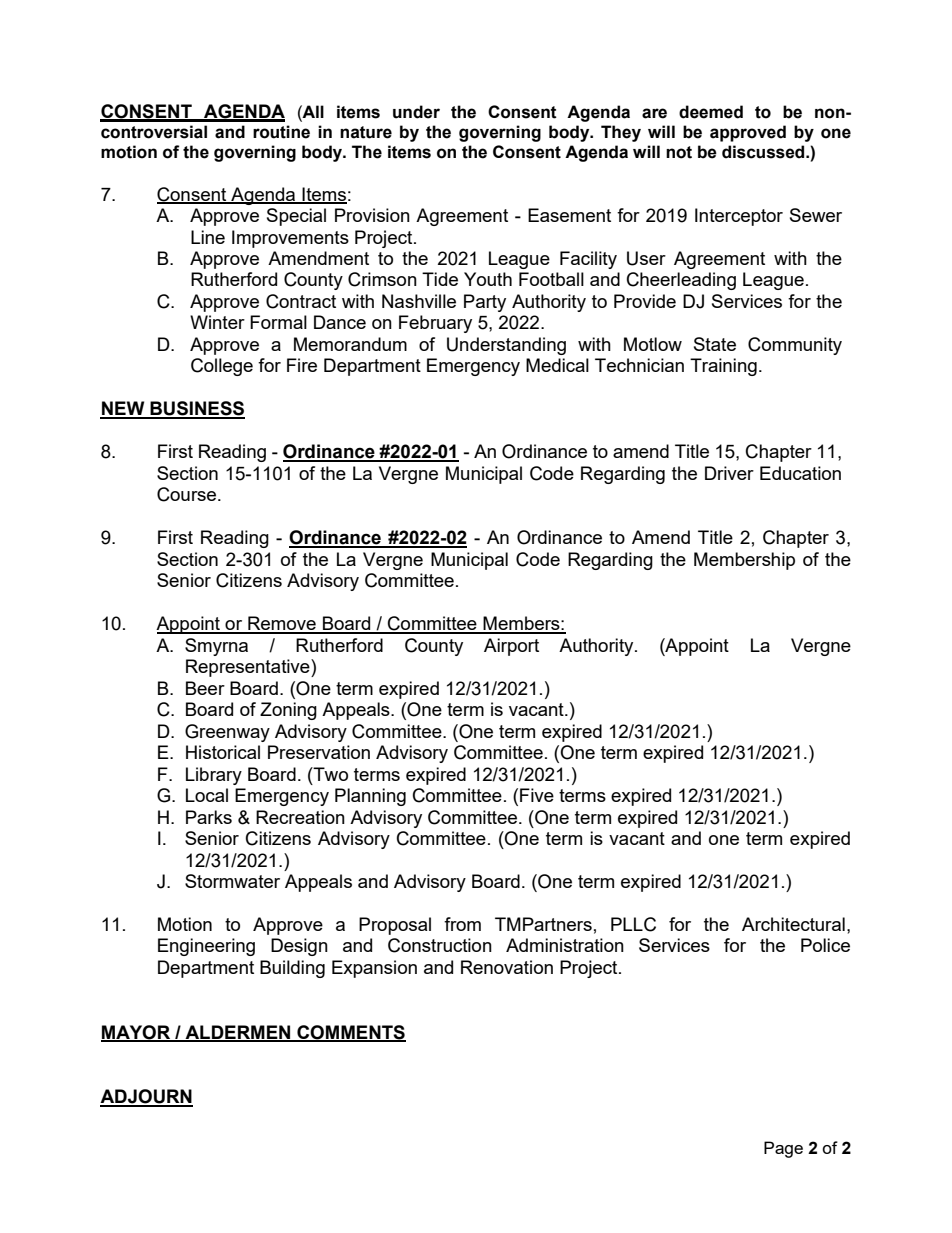 This screenshot has width=952, height=1233. What do you see at coordinates (711, 112) in the screenshot?
I see `deemed` at bounding box center [711, 112].
